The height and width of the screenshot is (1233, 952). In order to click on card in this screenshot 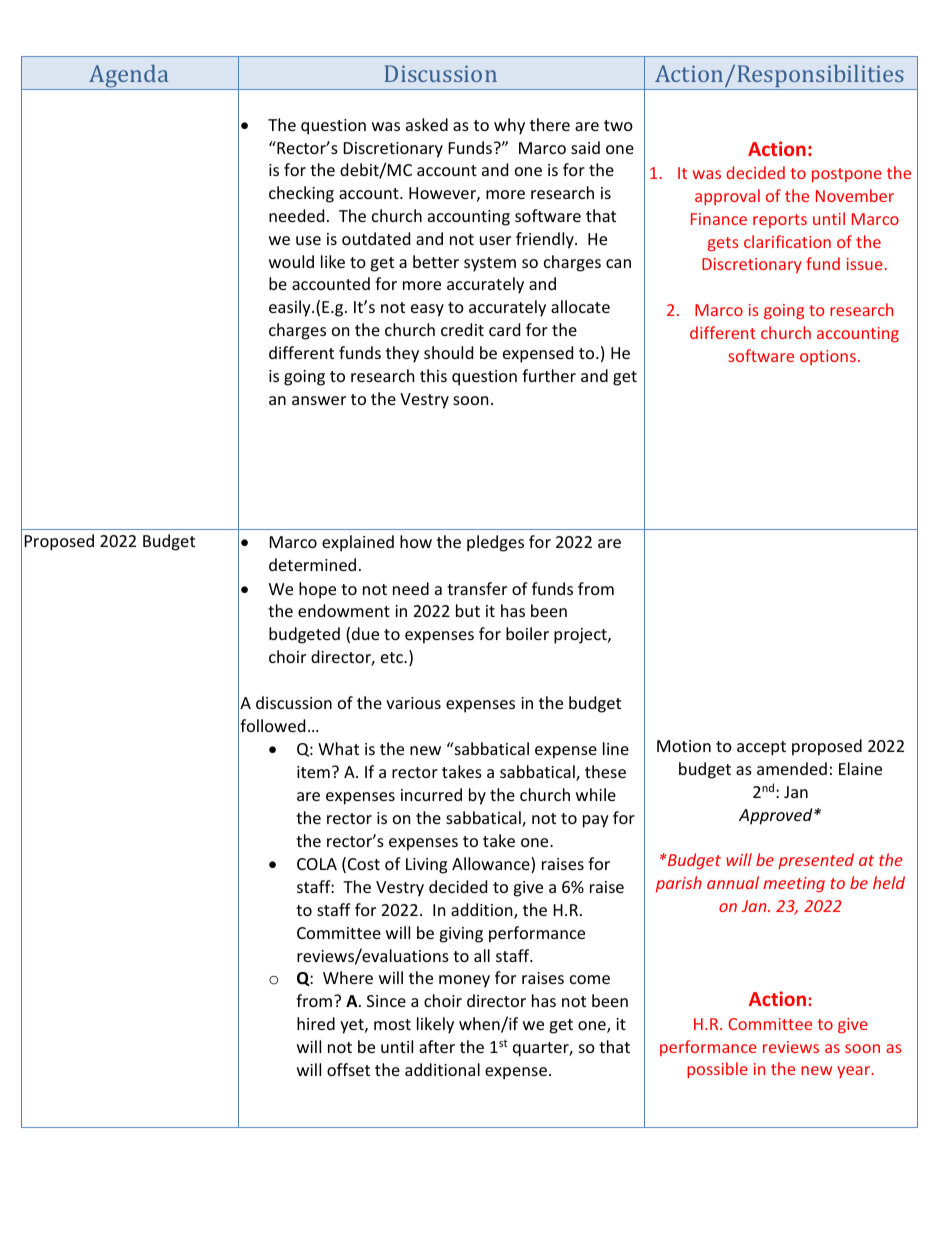, I will do `click(504, 329)`.
